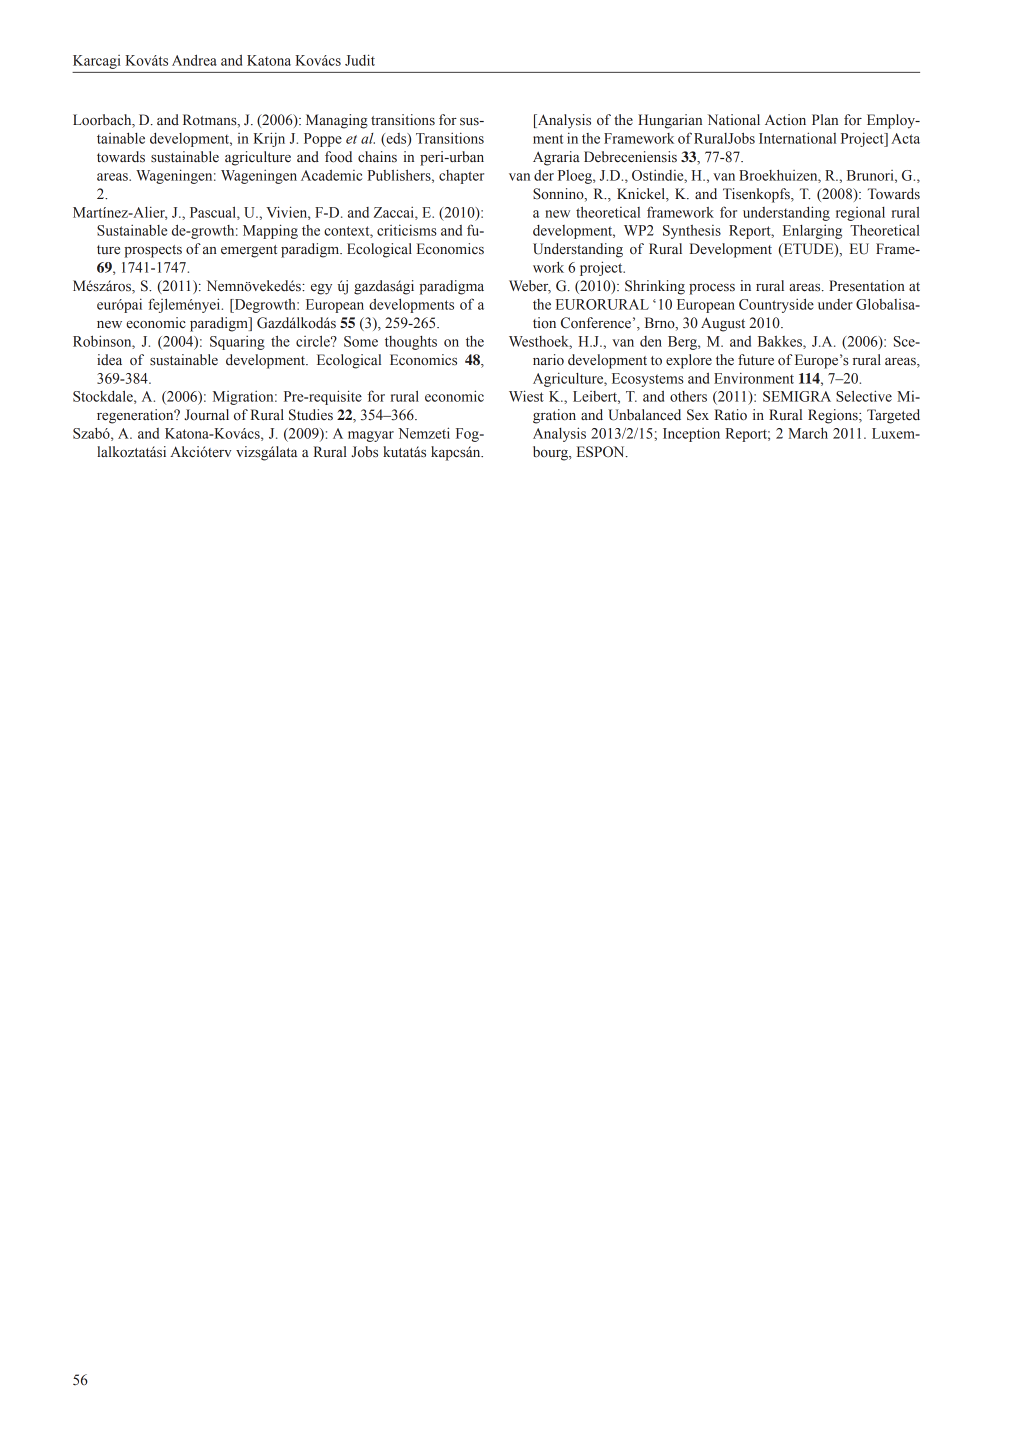  I want to click on Academic, so click(331, 175).
